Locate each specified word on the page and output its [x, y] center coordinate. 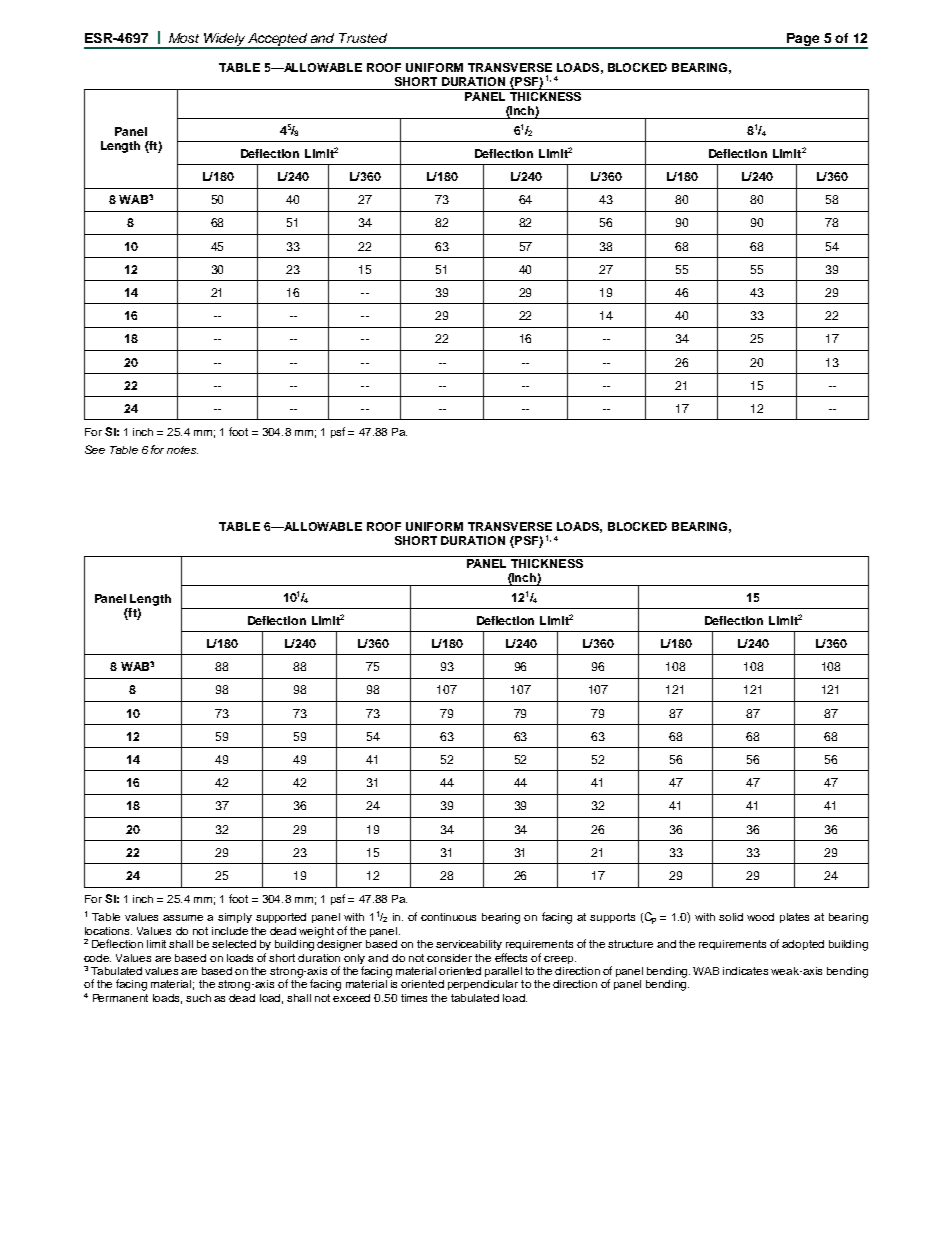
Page [803, 40]
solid [731, 917]
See [95, 449]
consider [449, 958]
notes [182, 450]
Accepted [278, 40]
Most [184, 38]
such [198, 998]
